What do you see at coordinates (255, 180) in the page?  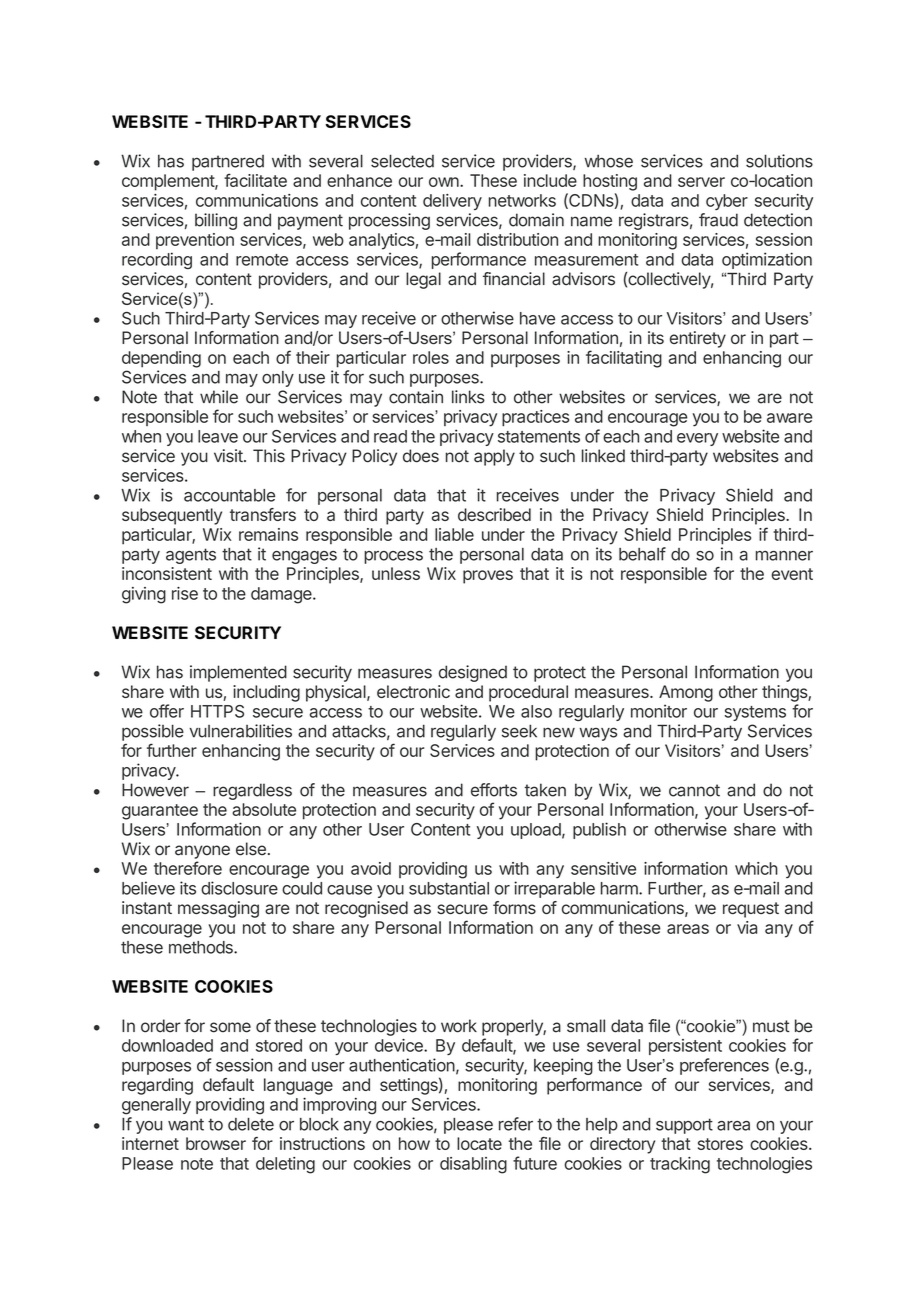 I see `facilitate` at bounding box center [255, 180].
